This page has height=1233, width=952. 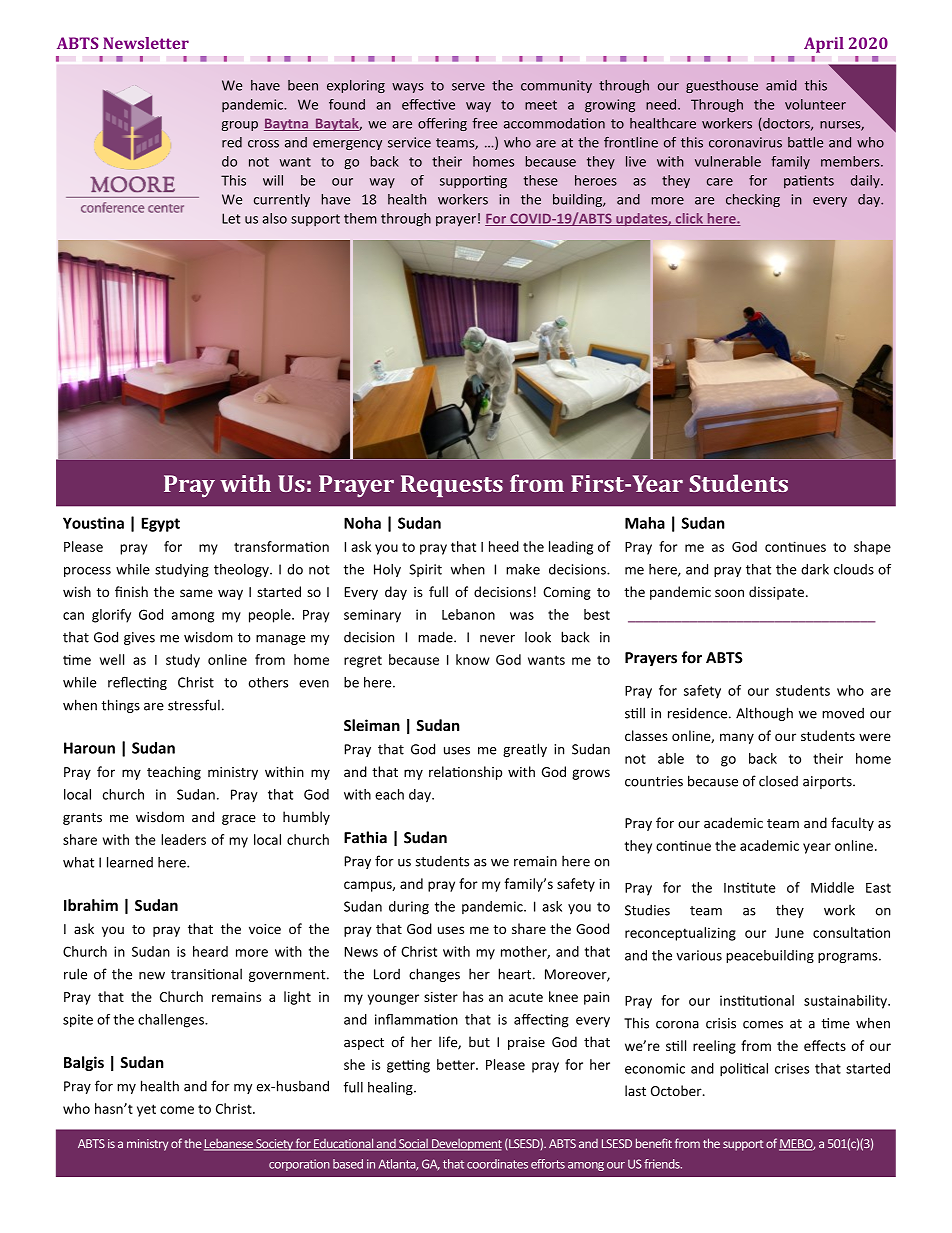 I want to click on serve, so click(x=468, y=87).
